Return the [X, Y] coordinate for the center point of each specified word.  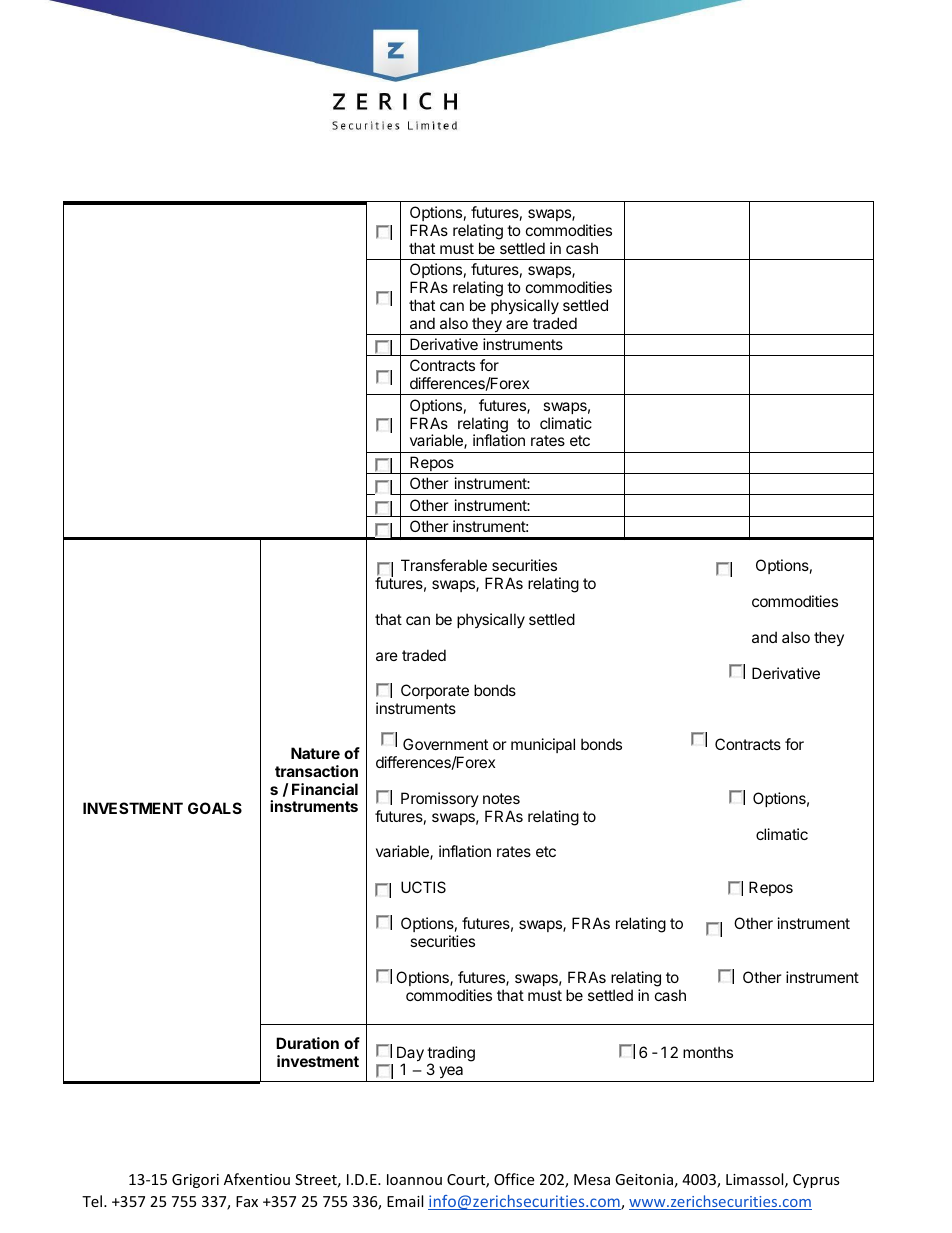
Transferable [444, 565]
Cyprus [816, 1181]
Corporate [435, 691]
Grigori [195, 1181]
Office [514, 1179]
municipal [543, 745]
